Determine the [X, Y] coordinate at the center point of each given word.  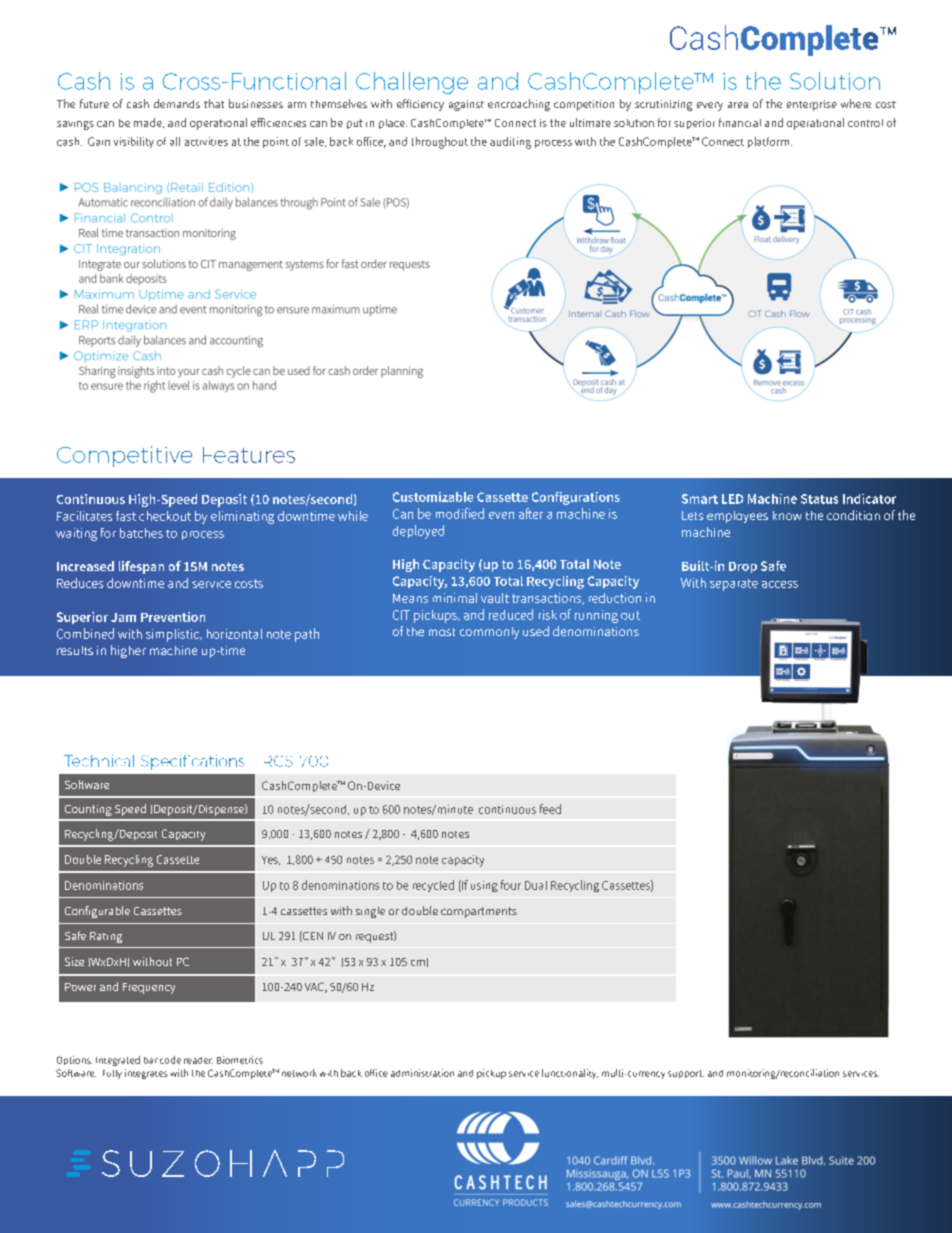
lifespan [141, 567]
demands [177, 103]
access [780, 584]
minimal [455, 598]
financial [740, 122]
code [170, 1060]
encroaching [519, 105]
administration [422, 1073]
